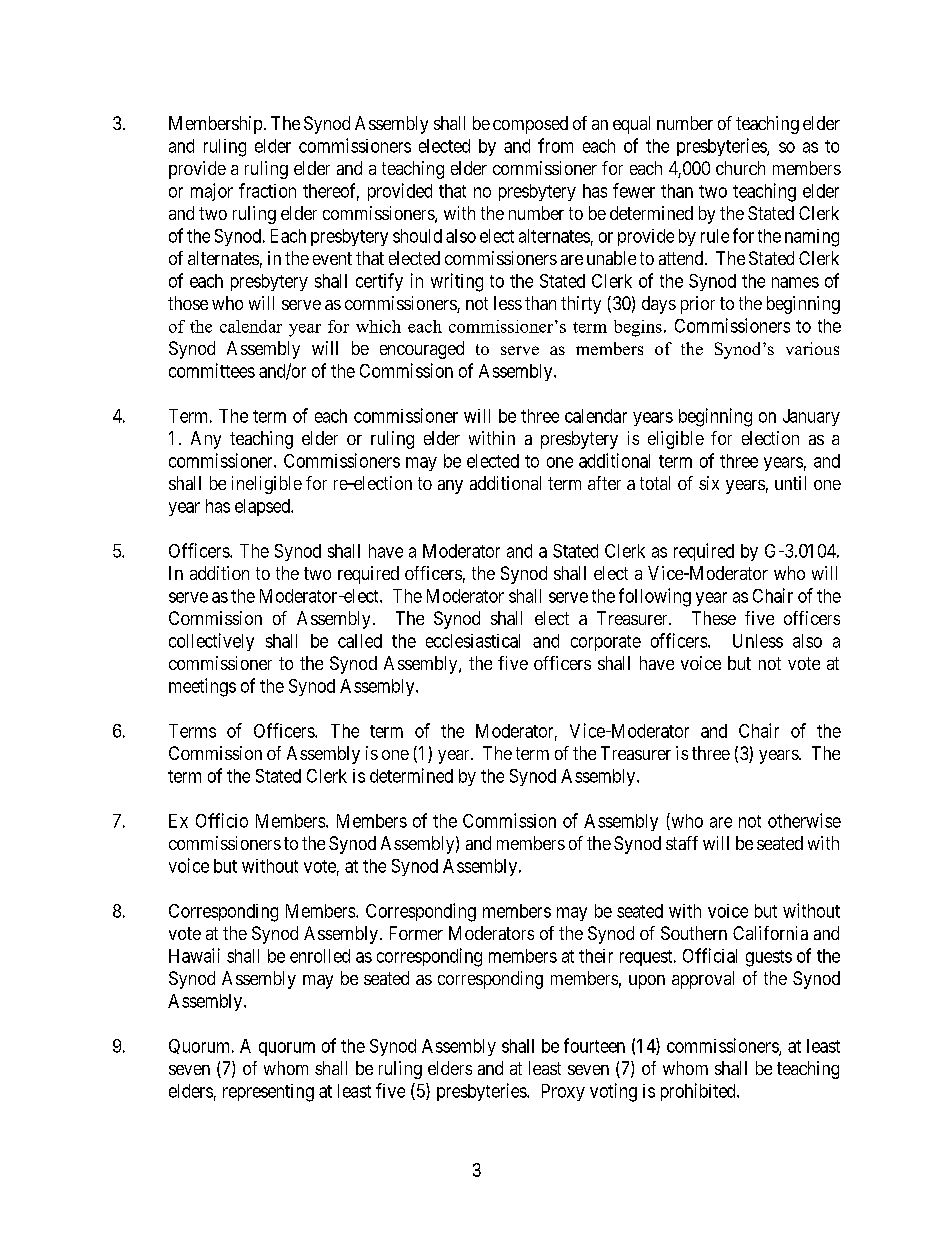 This image has width=952, height=1233. What do you see at coordinates (812, 348) in the image?
I see `various` at bounding box center [812, 348].
